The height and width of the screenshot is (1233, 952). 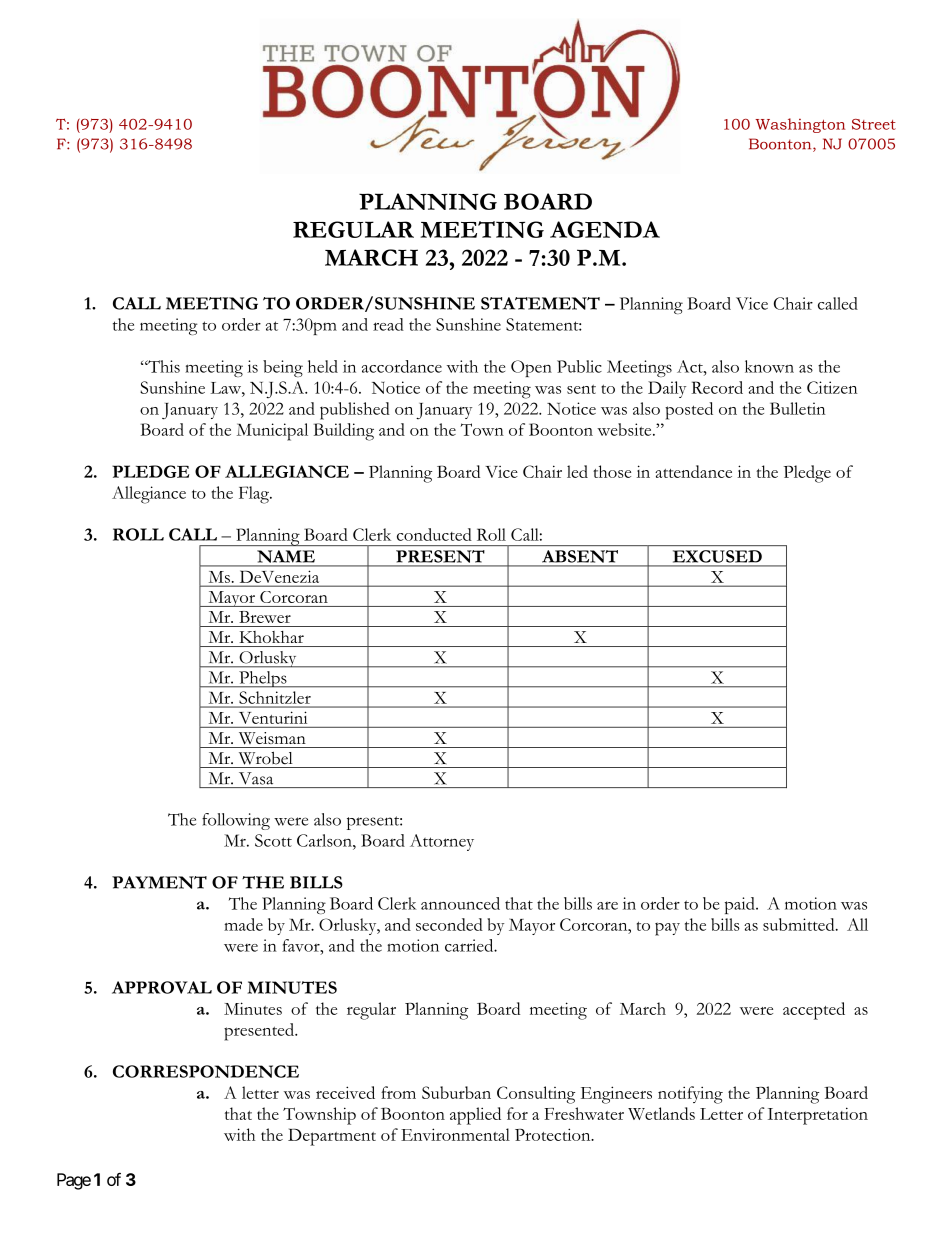 I want to click on read, so click(x=388, y=324).
